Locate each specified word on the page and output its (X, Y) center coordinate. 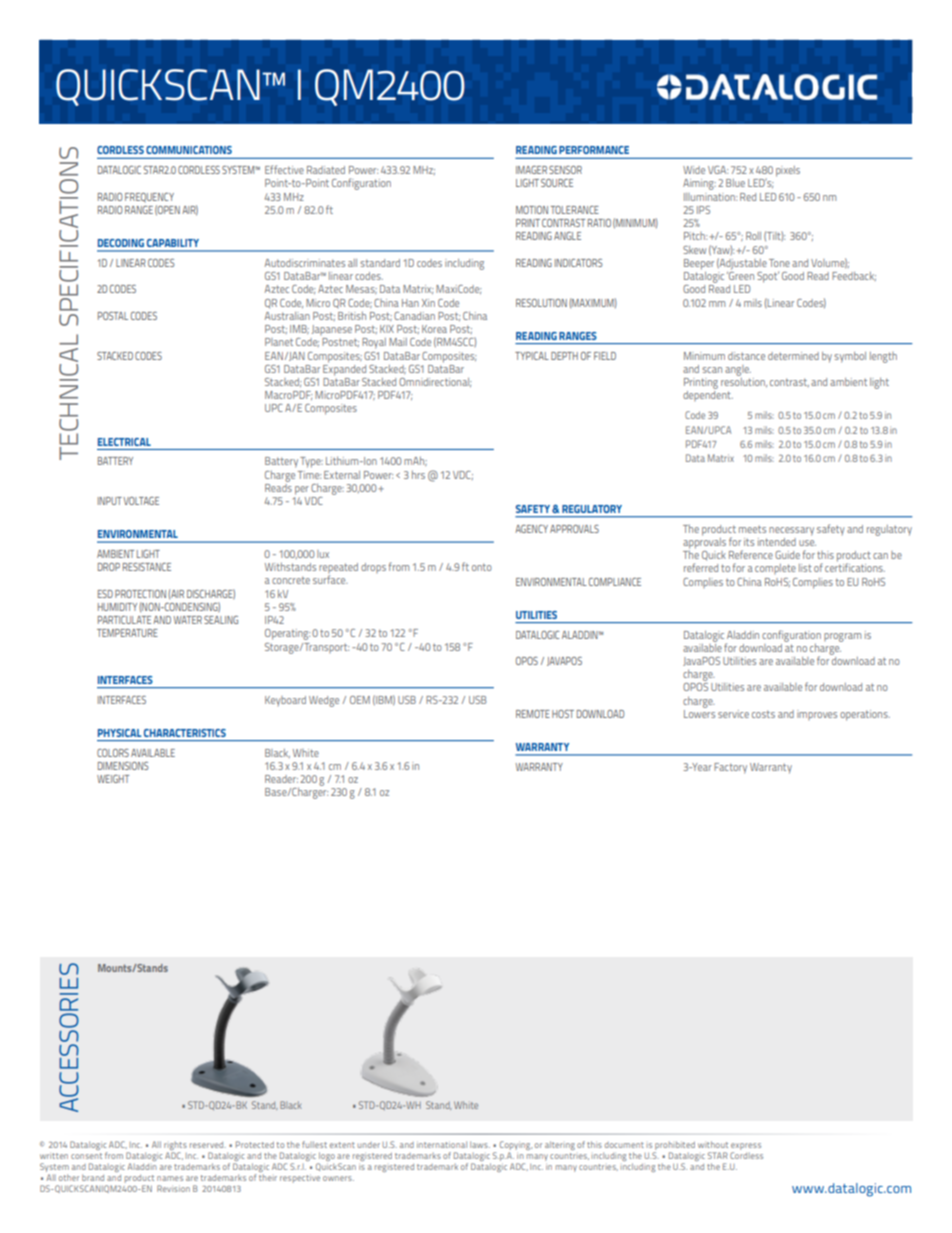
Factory (730, 768)
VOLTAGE (141, 501)
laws (480, 1144)
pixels (788, 171)
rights (175, 1147)
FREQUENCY (149, 198)
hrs (418, 474)
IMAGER (531, 170)
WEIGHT (113, 779)
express (746, 1148)
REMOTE (533, 714)
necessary (791, 531)
